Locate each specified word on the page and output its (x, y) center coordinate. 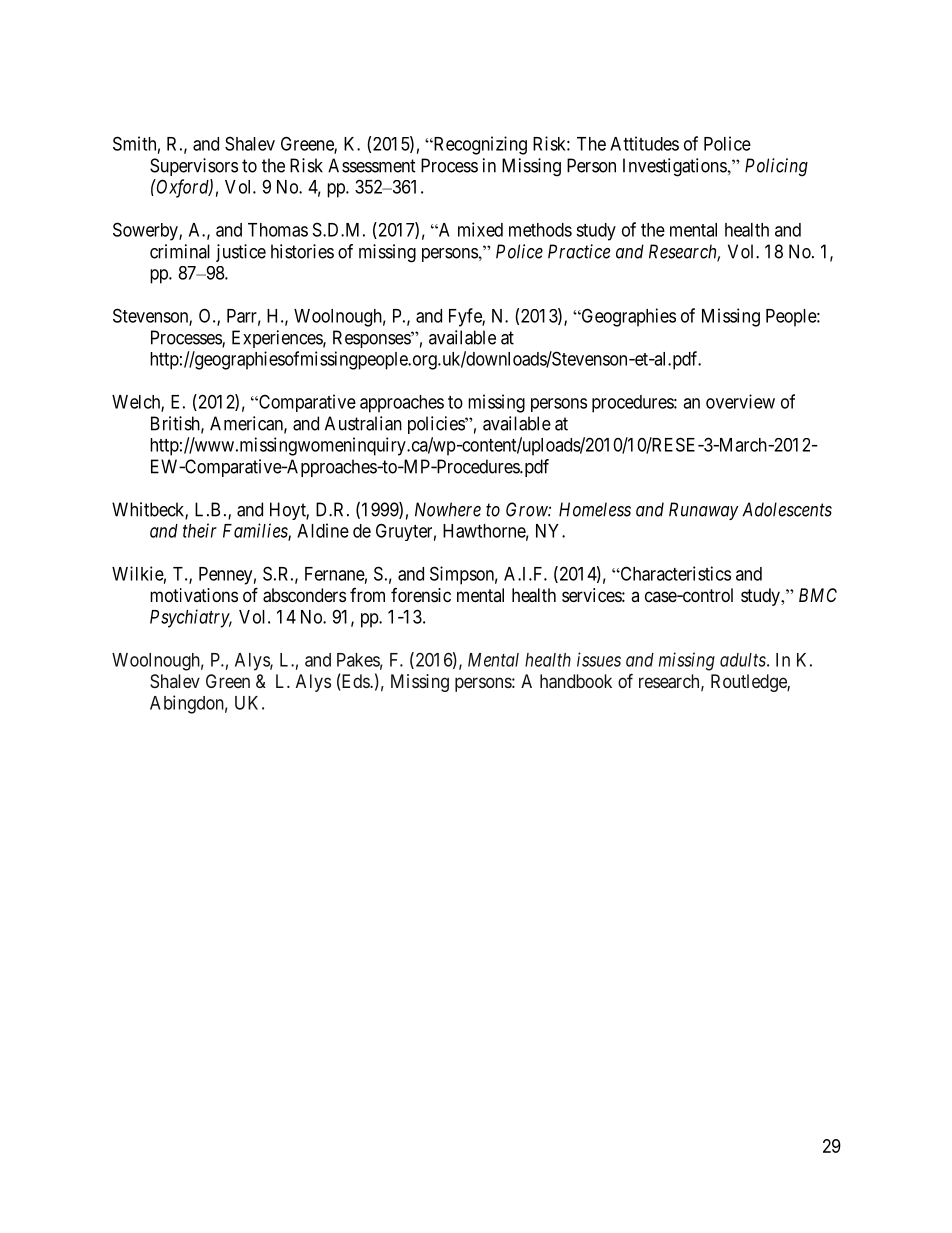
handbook (576, 681)
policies (437, 425)
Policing (776, 167)
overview (740, 401)
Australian (363, 423)
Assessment (372, 165)
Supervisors (194, 167)
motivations (194, 595)
